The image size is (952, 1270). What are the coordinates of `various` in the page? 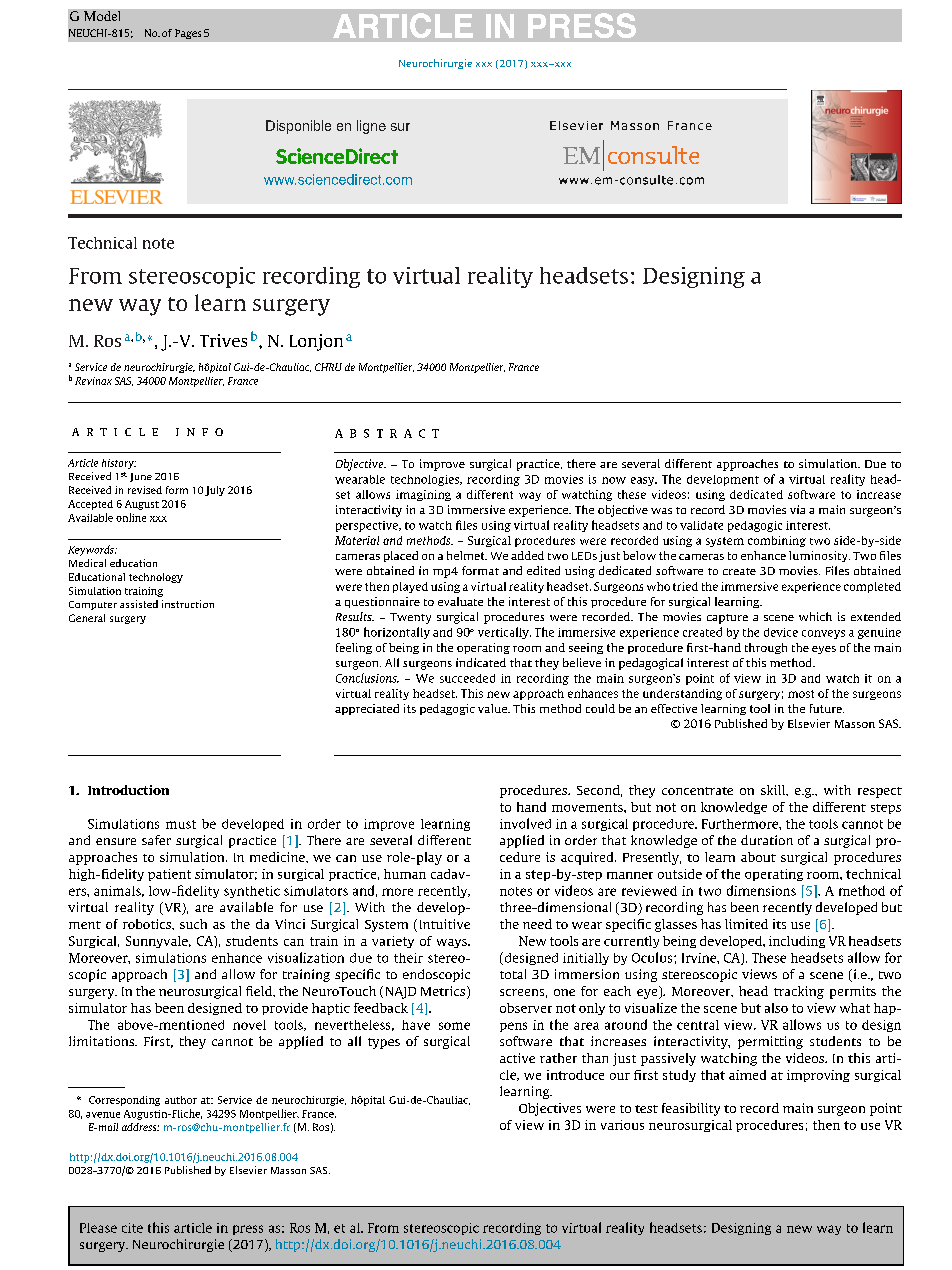 It's located at (622, 1125).
